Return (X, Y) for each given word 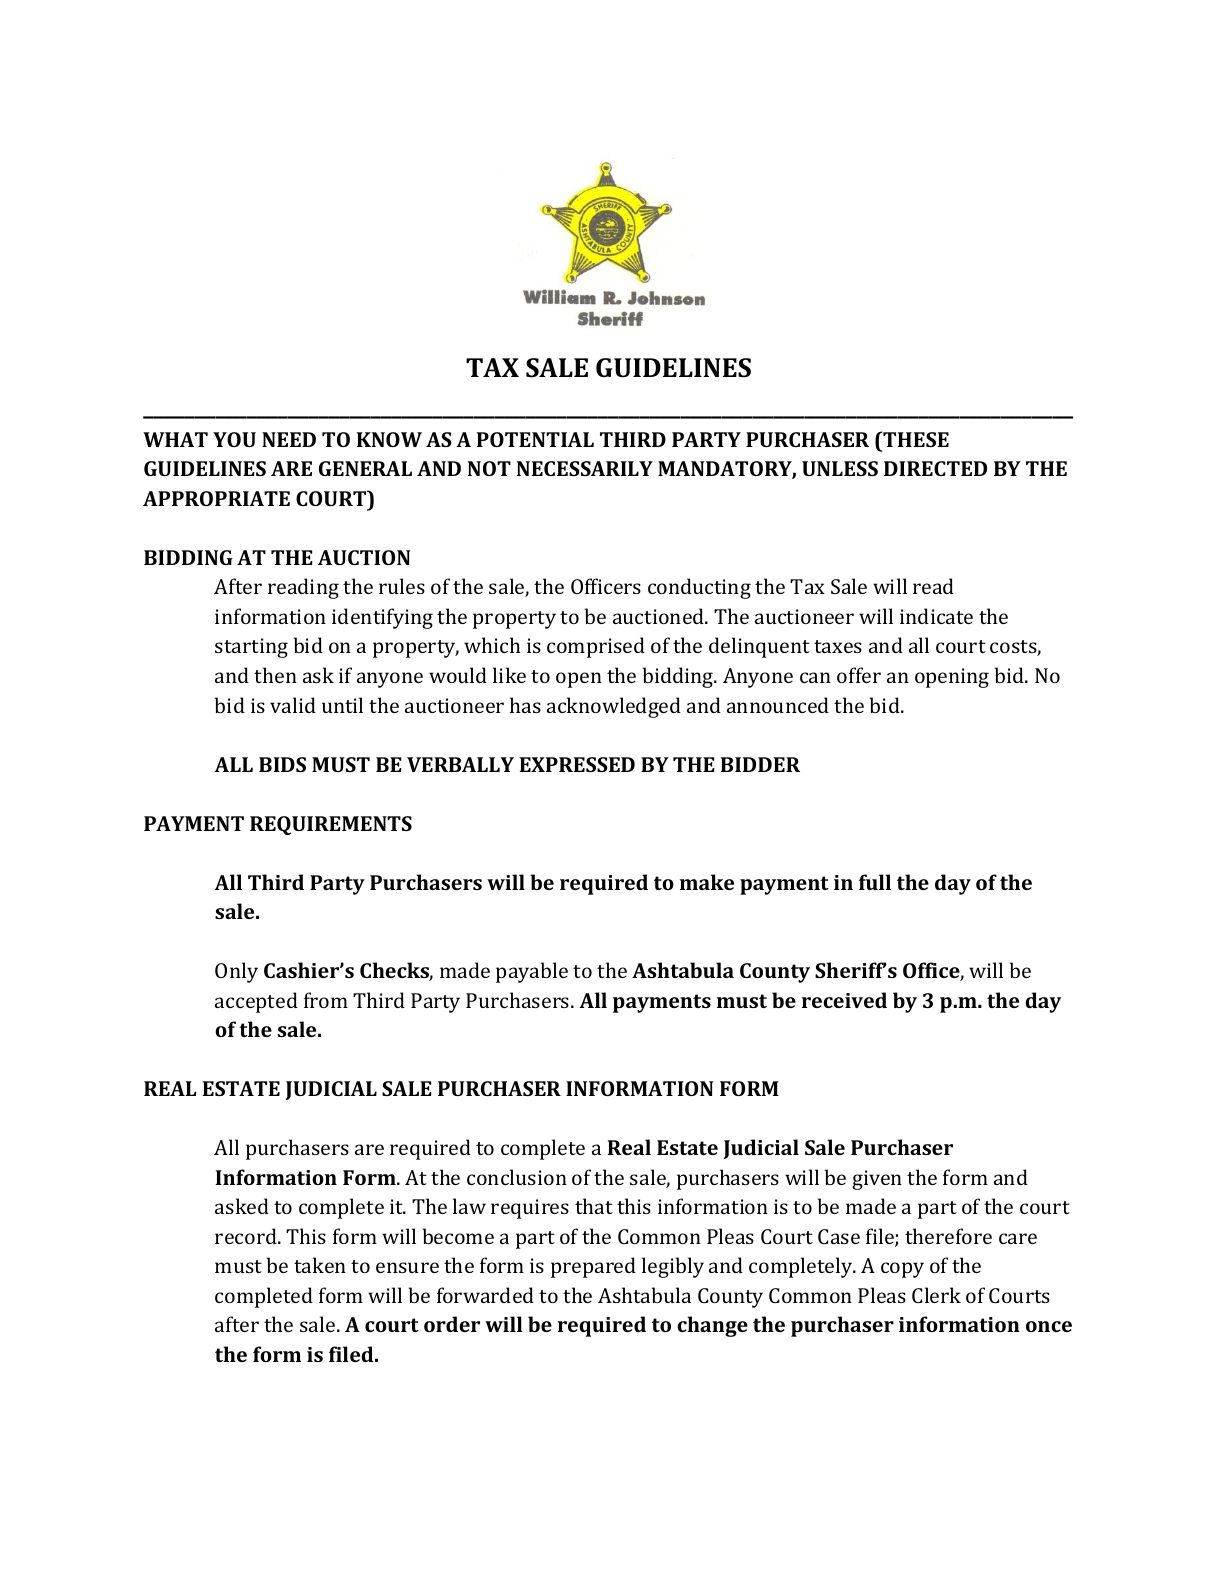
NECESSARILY (585, 468)
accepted (256, 1002)
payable (532, 972)
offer (859, 675)
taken (320, 1265)
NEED (289, 439)
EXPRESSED (577, 764)
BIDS (282, 764)
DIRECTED (935, 468)
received (844, 1000)
